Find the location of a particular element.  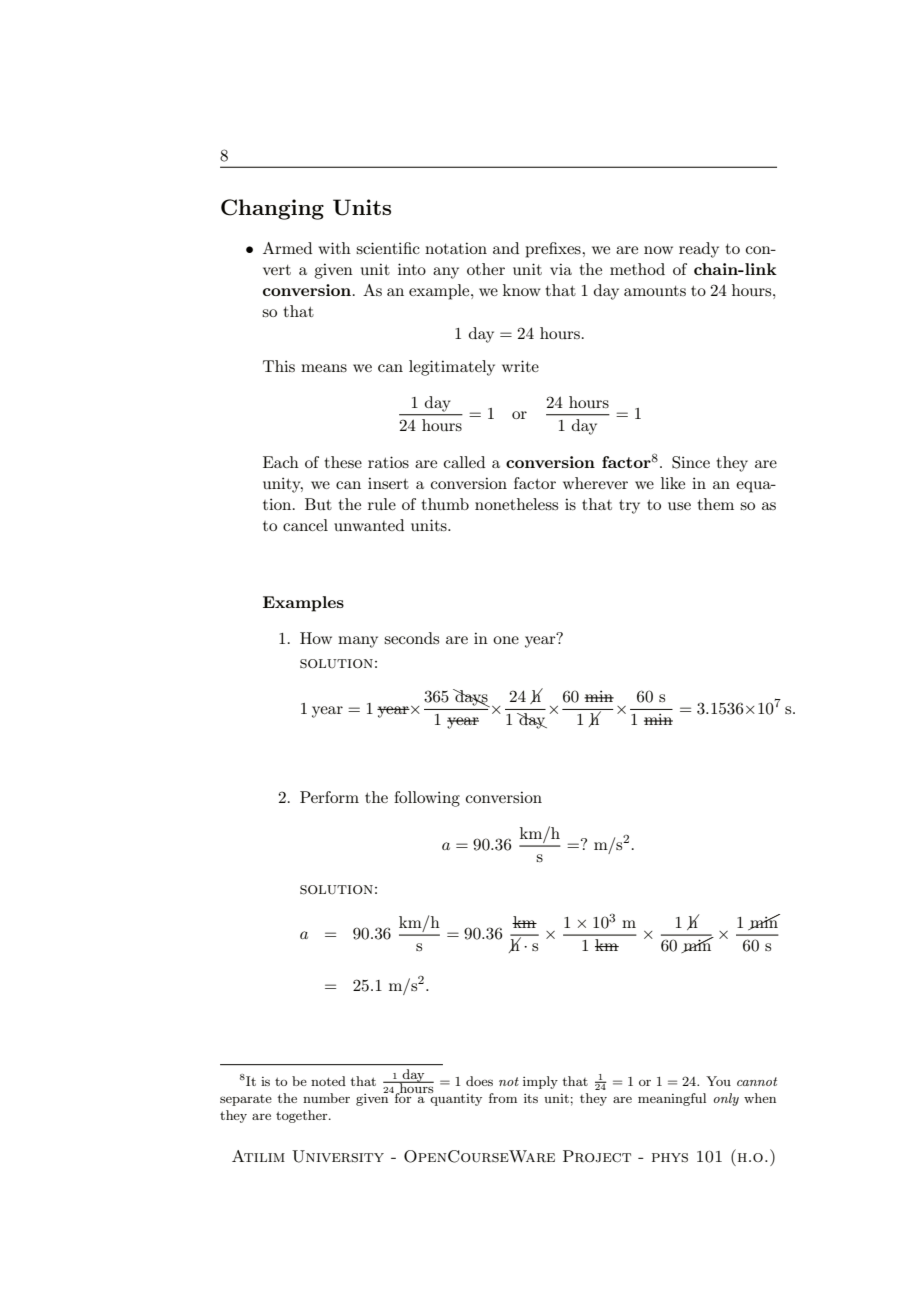

ready is located at coordinates (699, 250).
